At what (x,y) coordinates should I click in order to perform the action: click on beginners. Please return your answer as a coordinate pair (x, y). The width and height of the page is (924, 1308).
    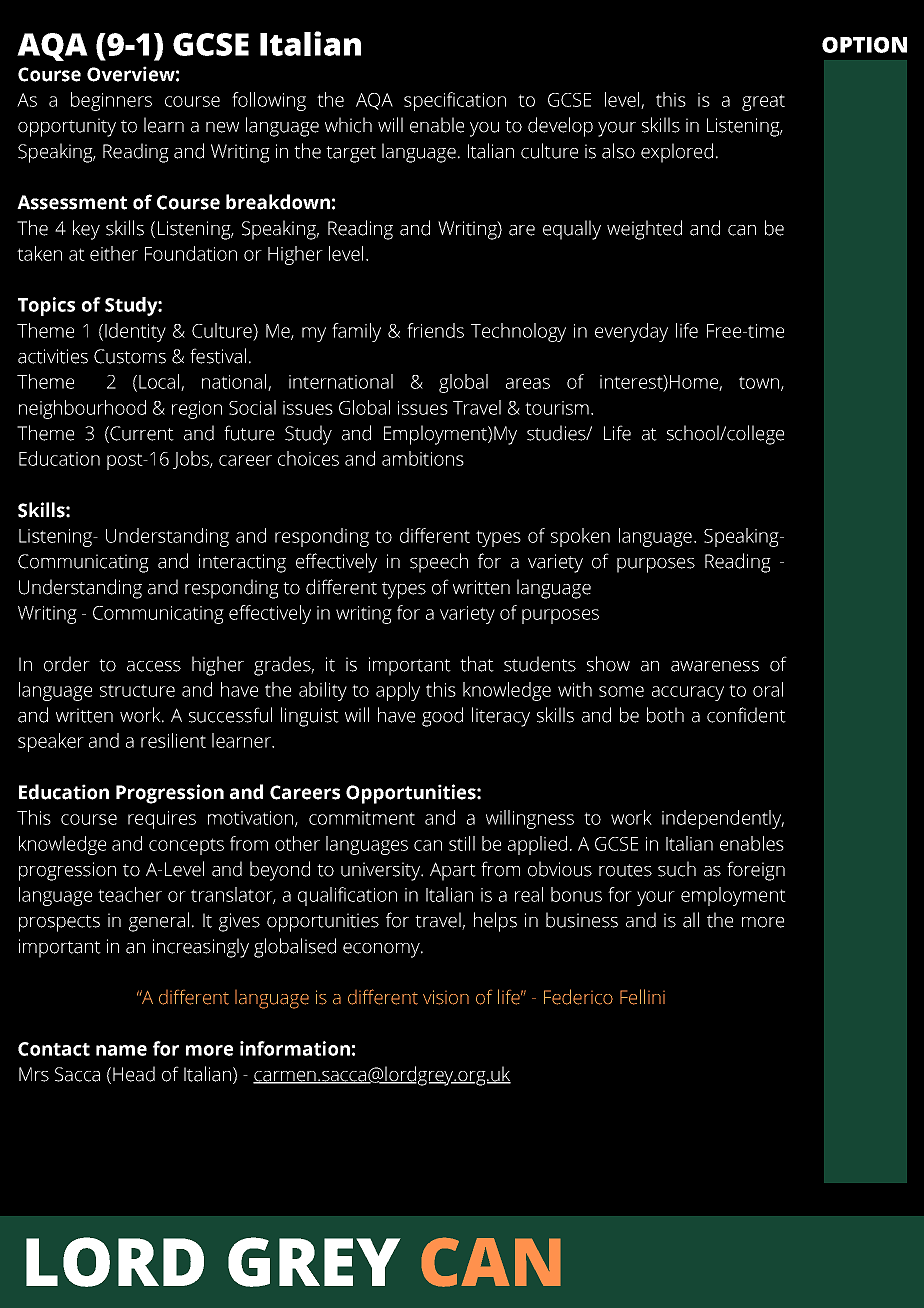
    Looking at the image, I should click on (111, 101).
